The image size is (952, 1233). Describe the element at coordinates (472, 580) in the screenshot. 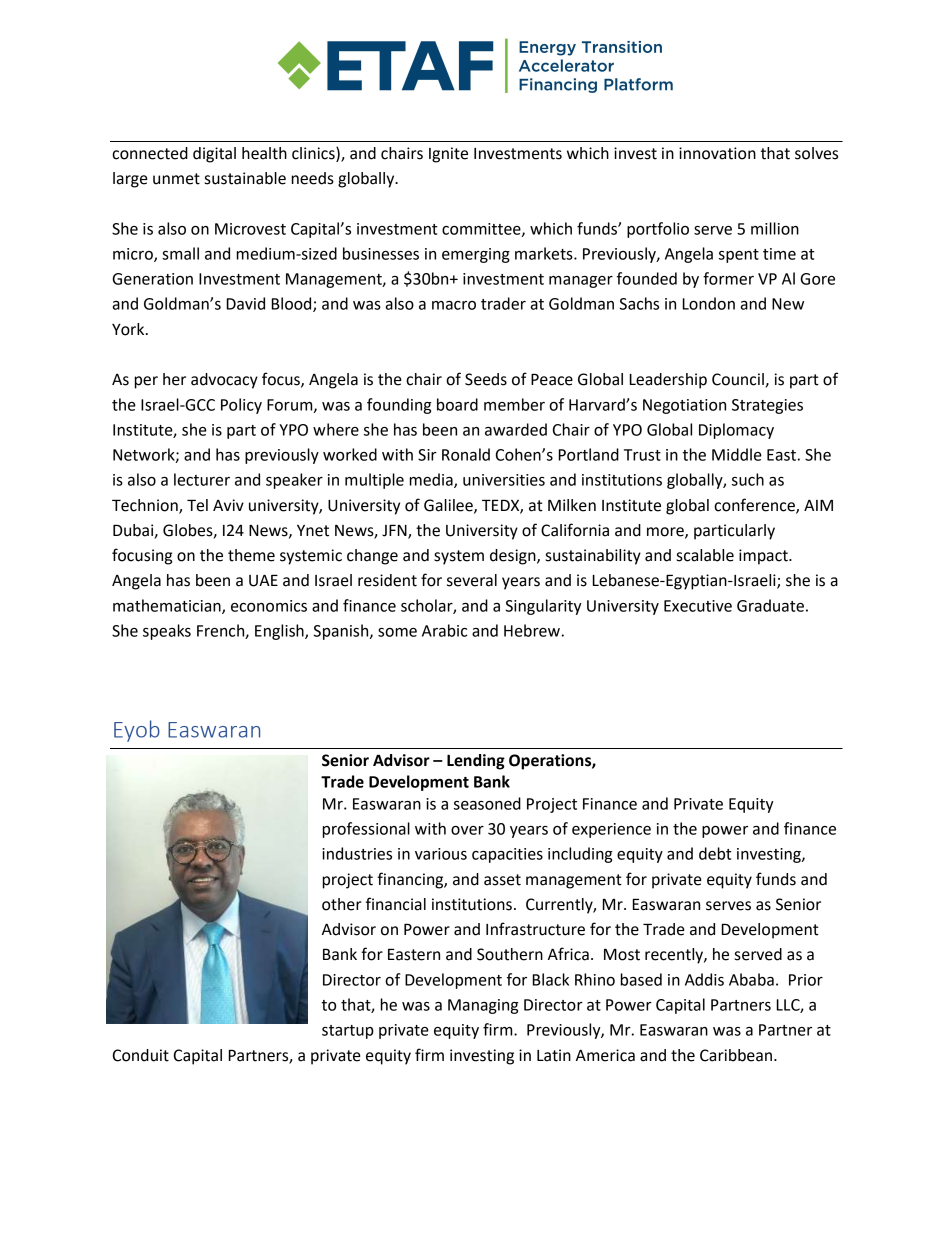

I see `several` at that location.
